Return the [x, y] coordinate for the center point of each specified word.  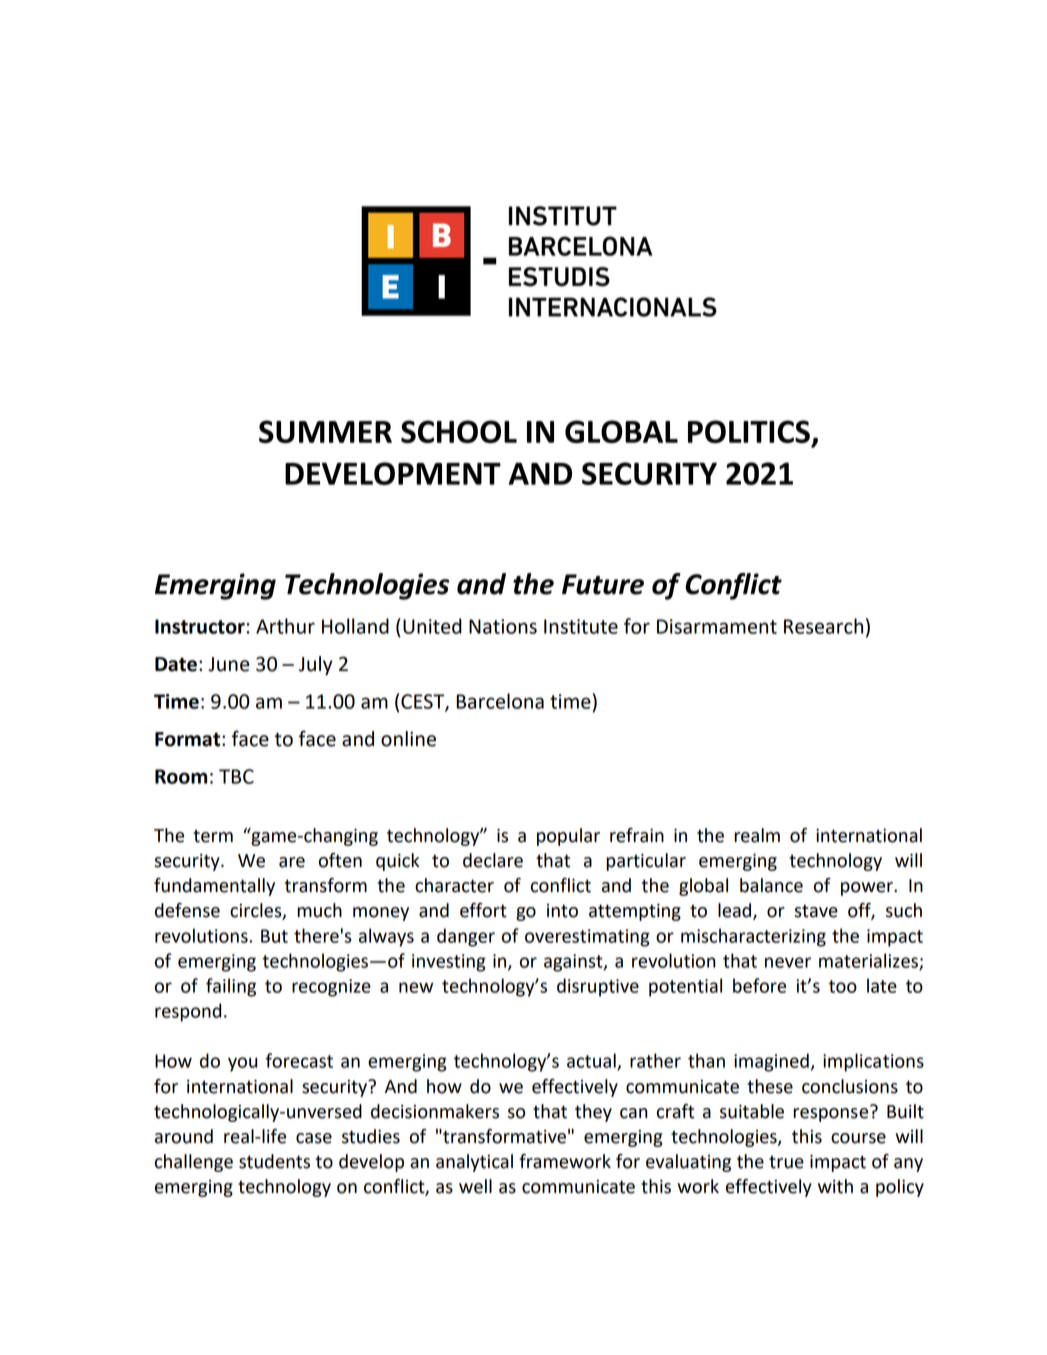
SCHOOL [459, 431]
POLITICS [749, 431]
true [786, 1162]
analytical [474, 1163]
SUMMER [325, 431]
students [274, 1161]
